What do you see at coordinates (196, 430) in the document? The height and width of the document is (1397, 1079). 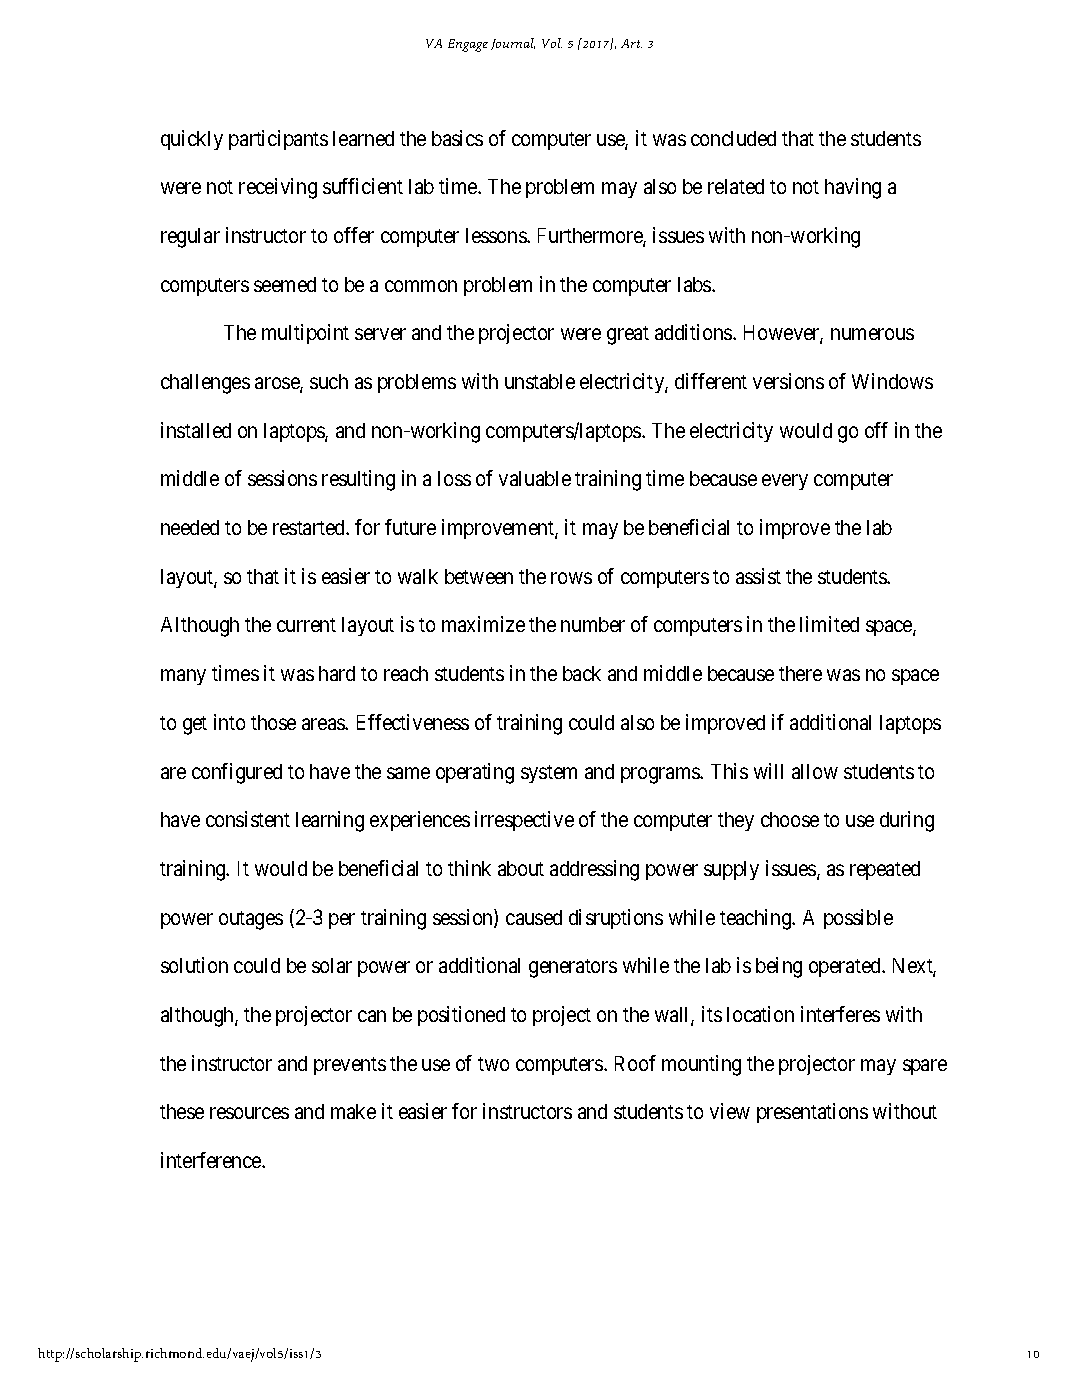 I see `installed` at bounding box center [196, 430].
